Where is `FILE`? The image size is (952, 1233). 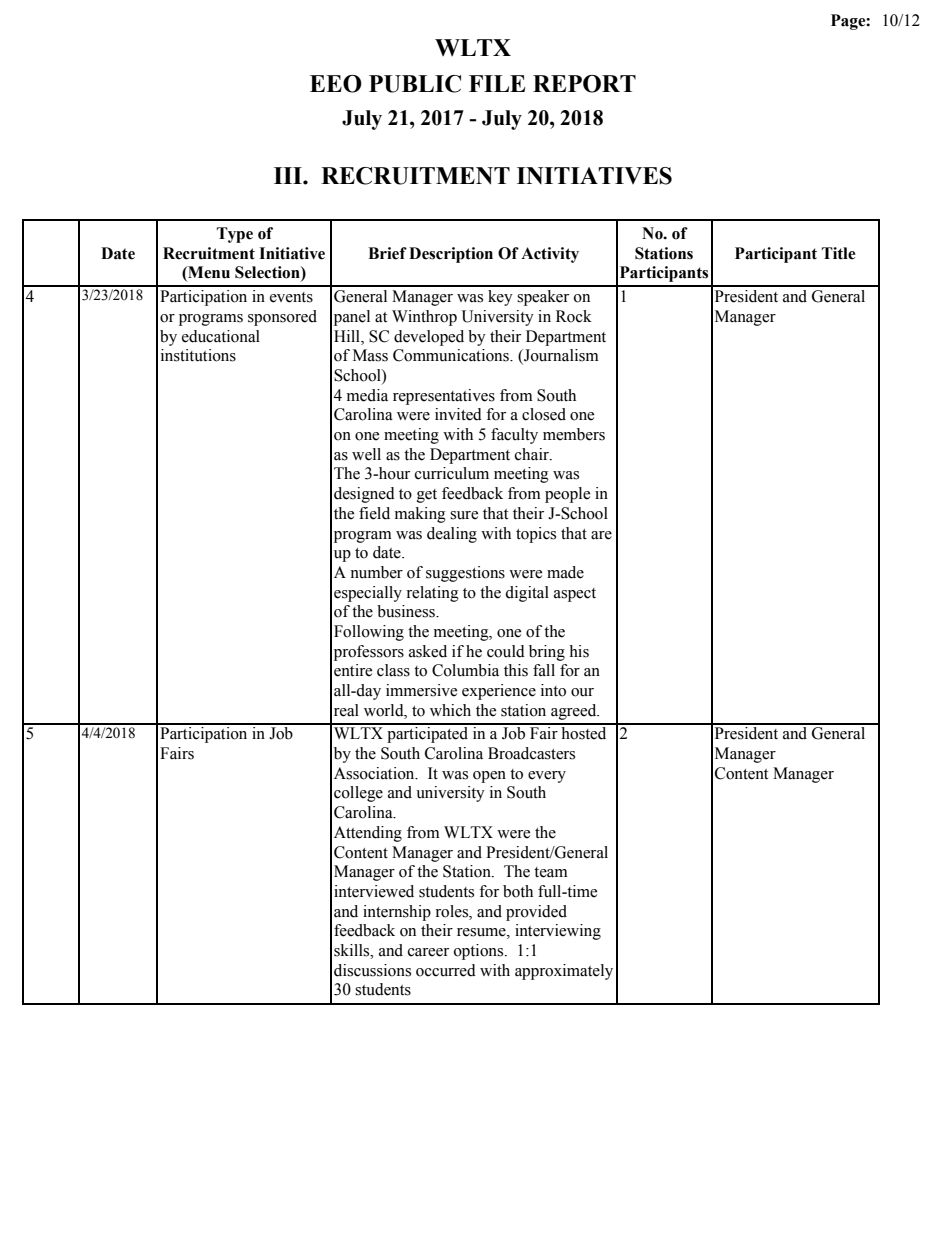
FILE is located at coordinates (497, 83).
